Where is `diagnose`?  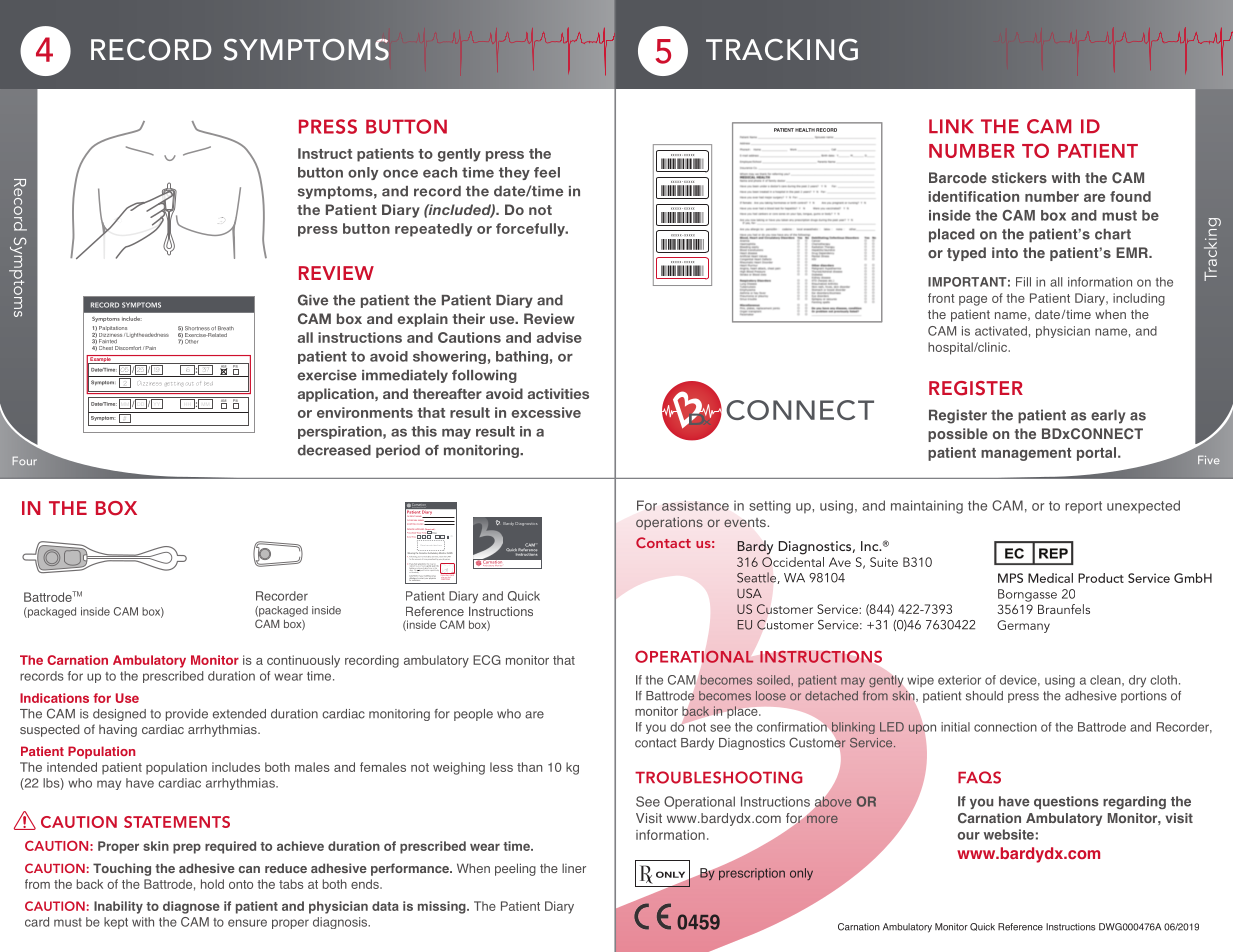 diagnose is located at coordinates (191, 907).
